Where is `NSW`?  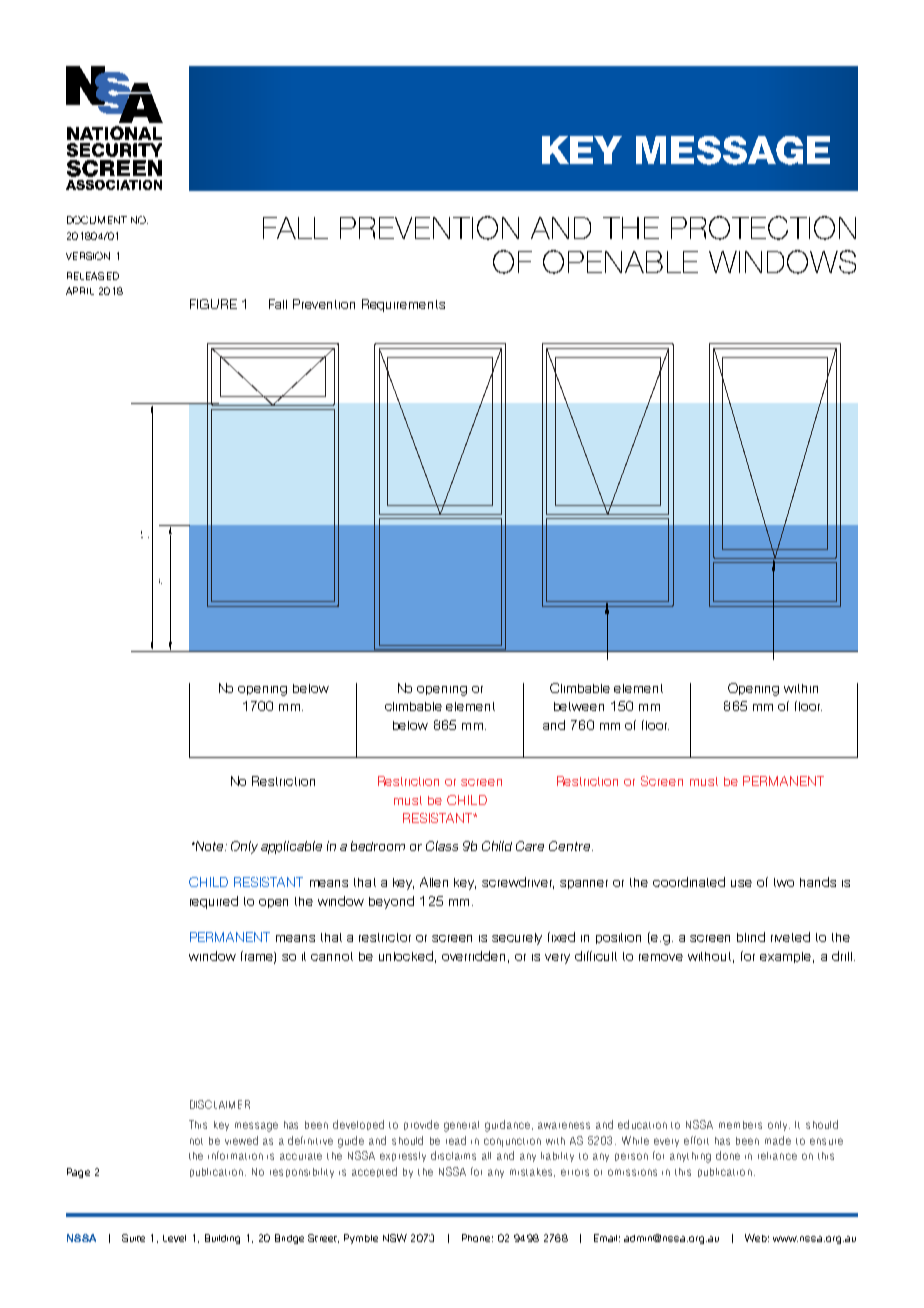
NSW is located at coordinates (395, 1238).
